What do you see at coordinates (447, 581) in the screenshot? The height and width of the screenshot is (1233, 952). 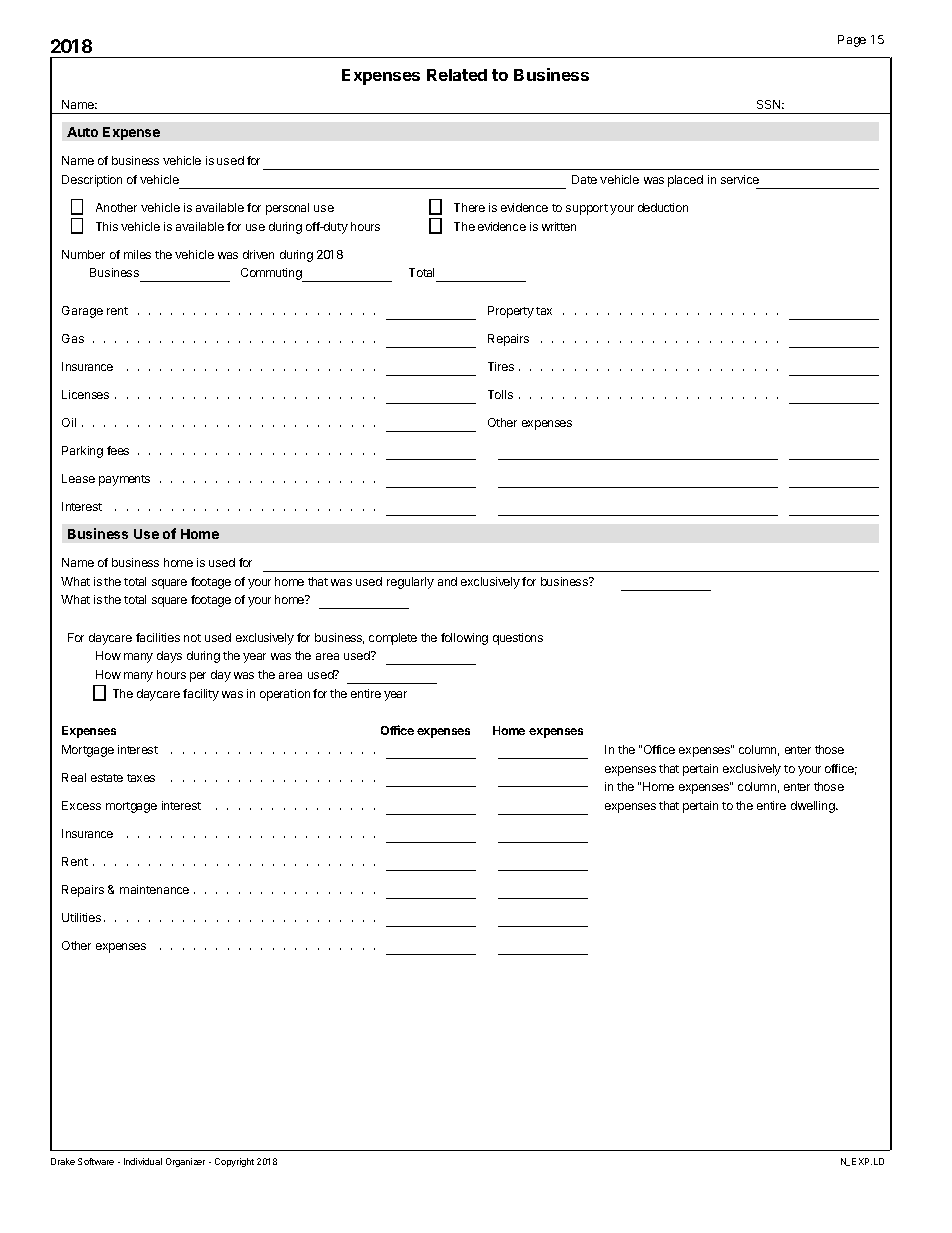 I see `and` at bounding box center [447, 581].
